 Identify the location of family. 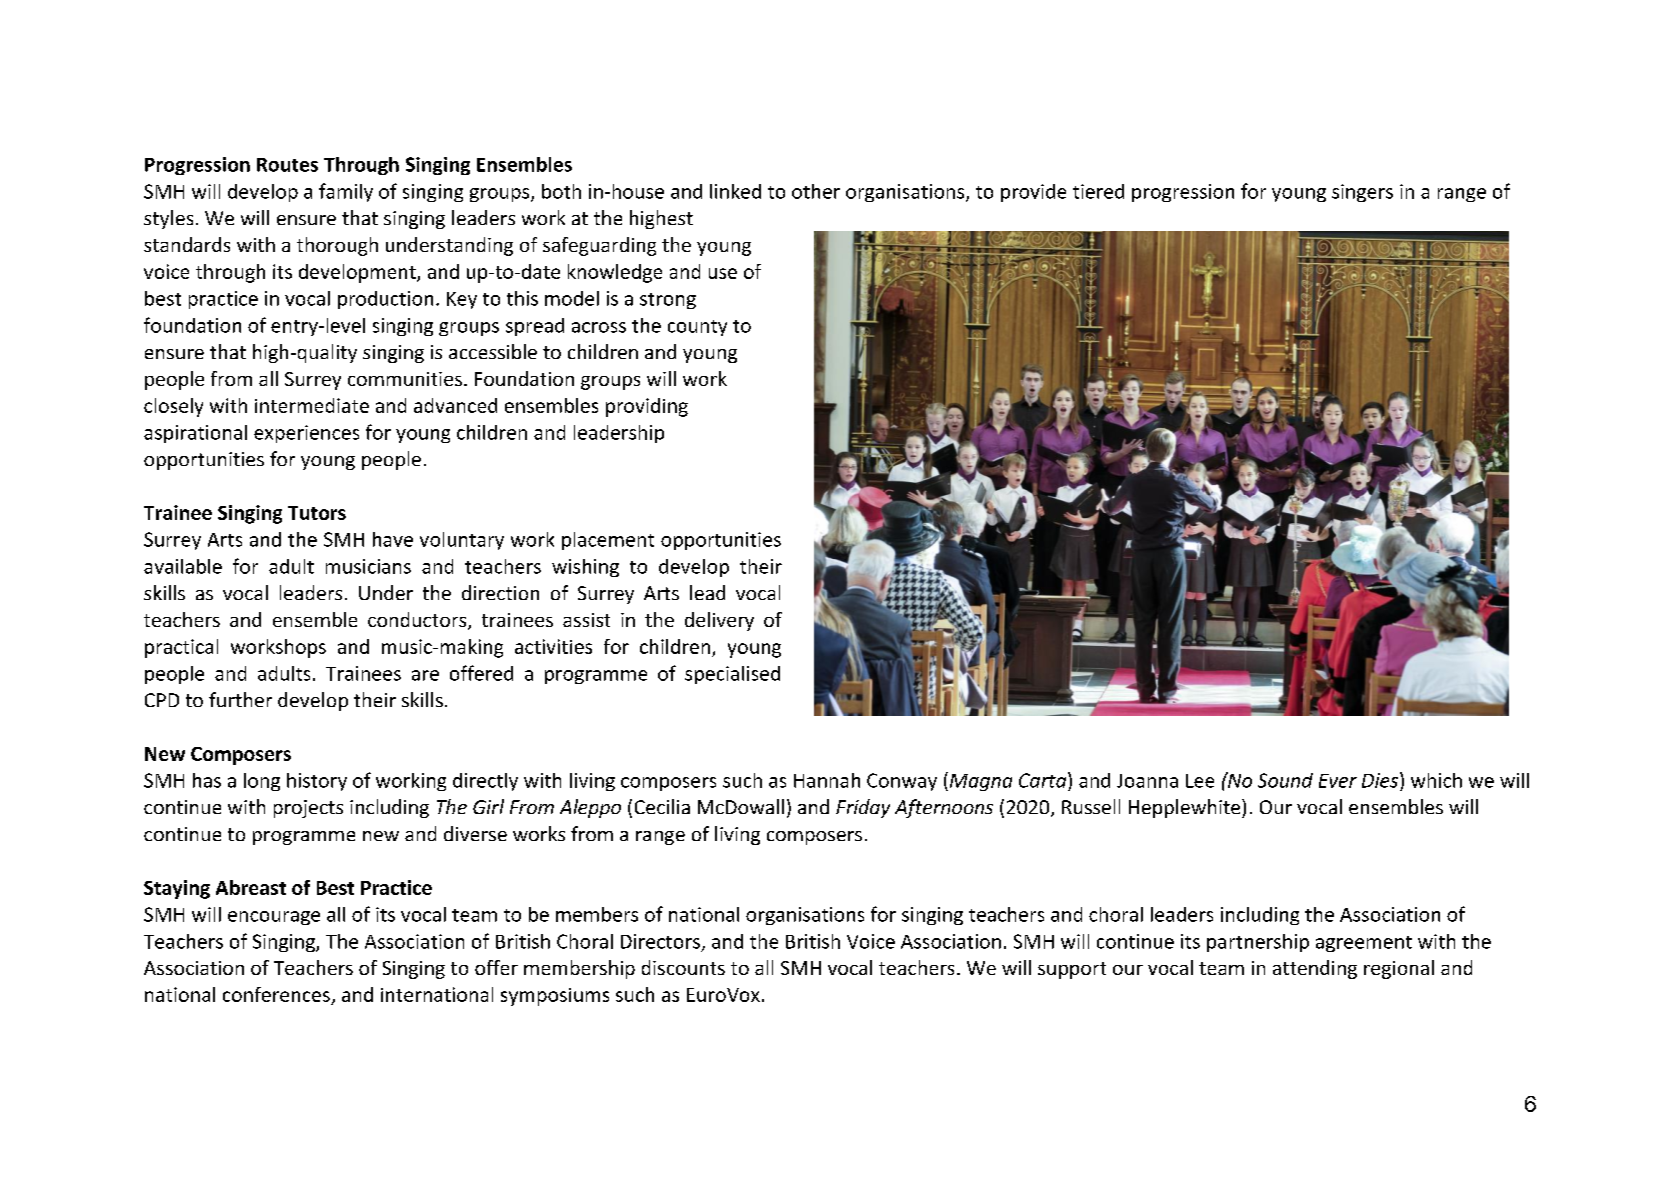
(346, 192).
